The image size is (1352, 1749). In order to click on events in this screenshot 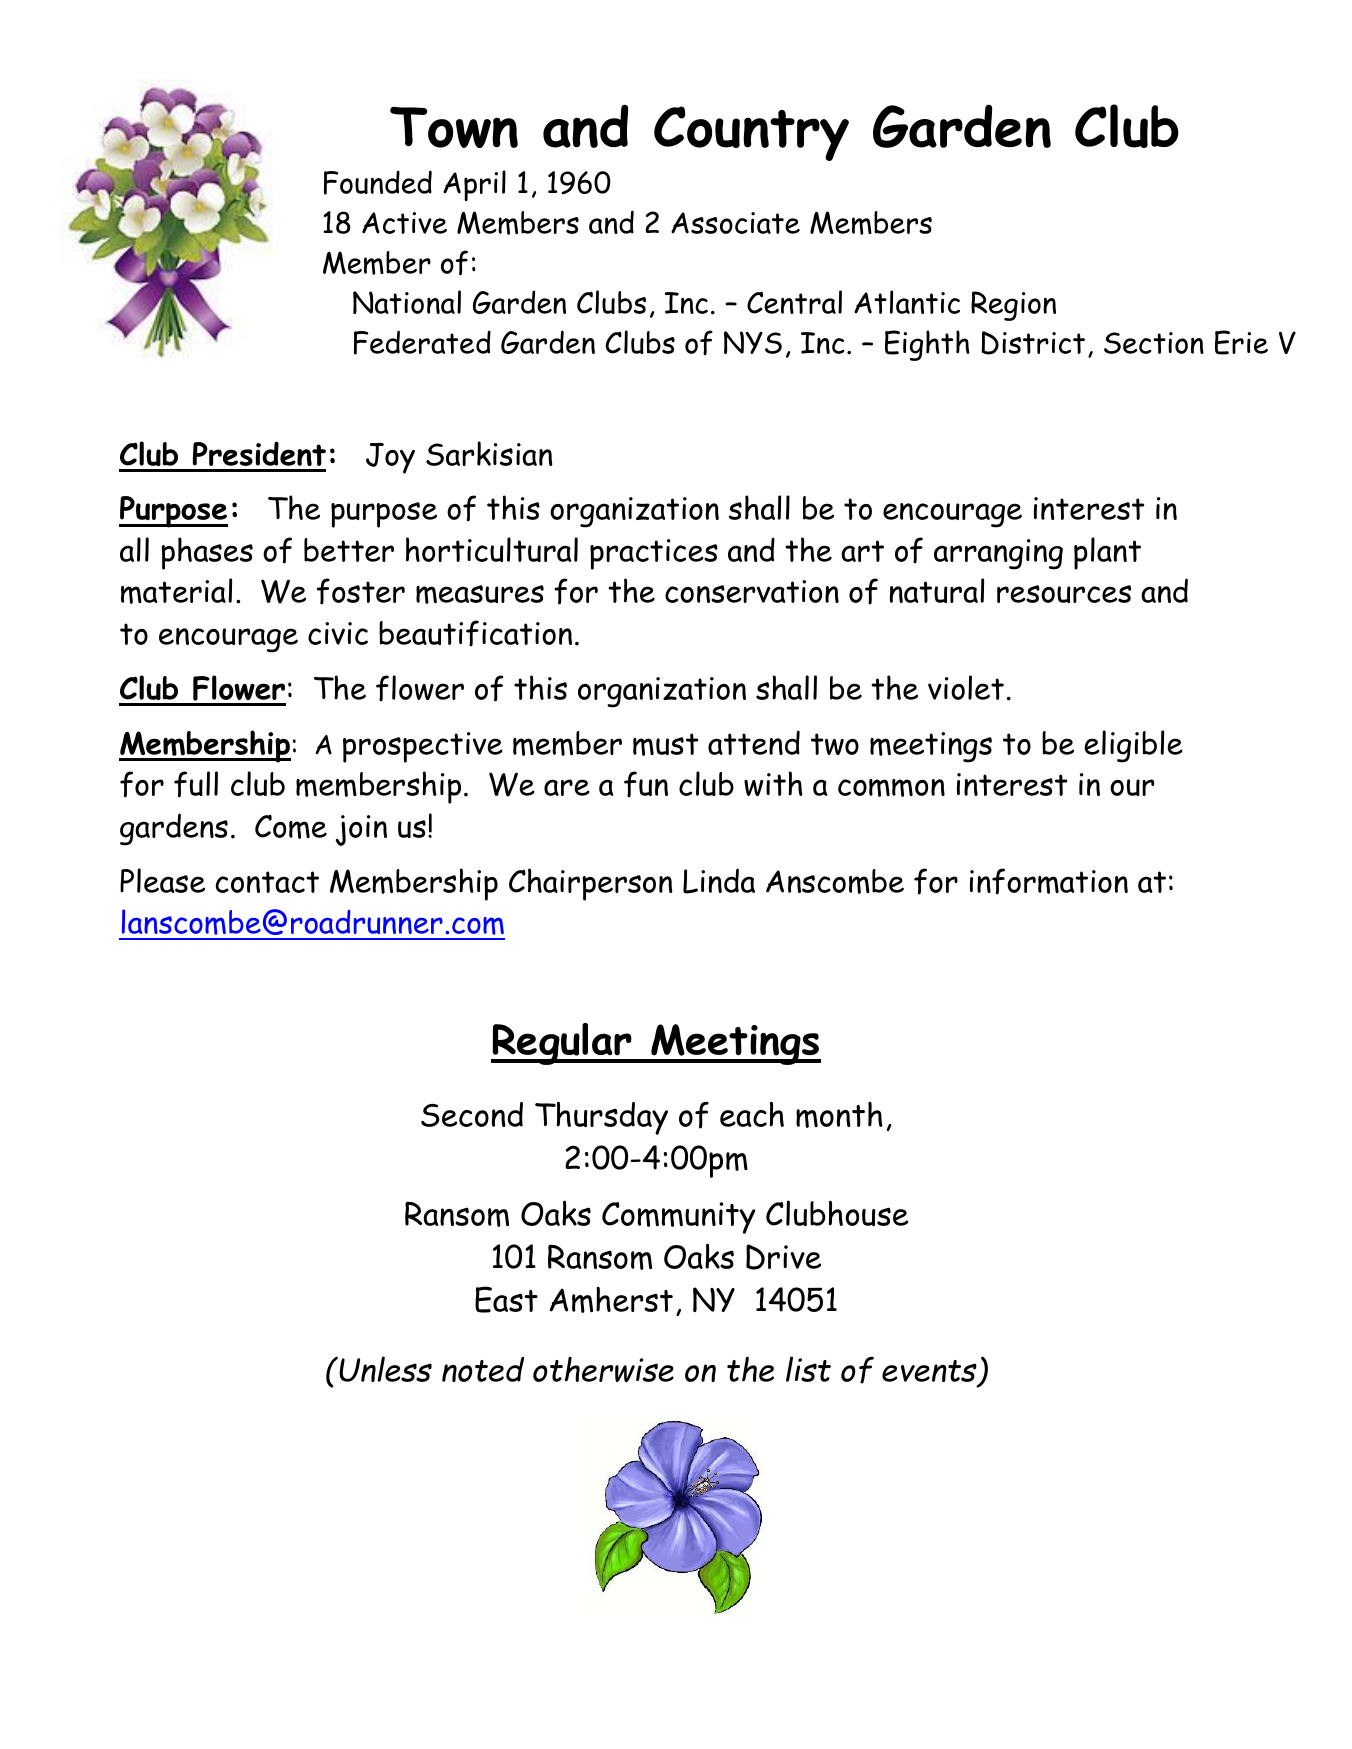, I will do `click(930, 1372)`.
